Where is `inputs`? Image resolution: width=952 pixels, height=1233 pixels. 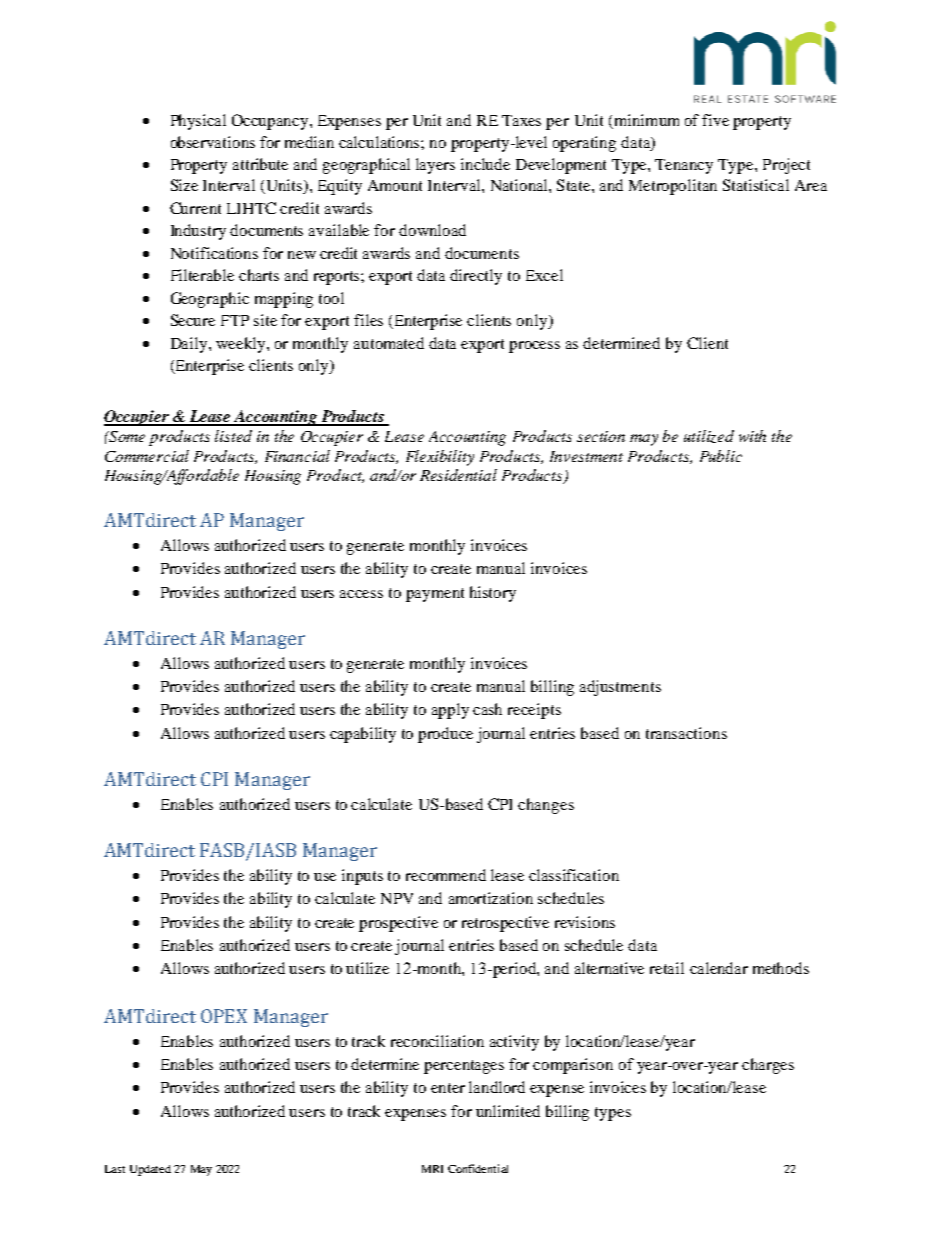
inputs is located at coordinates (362, 877).
